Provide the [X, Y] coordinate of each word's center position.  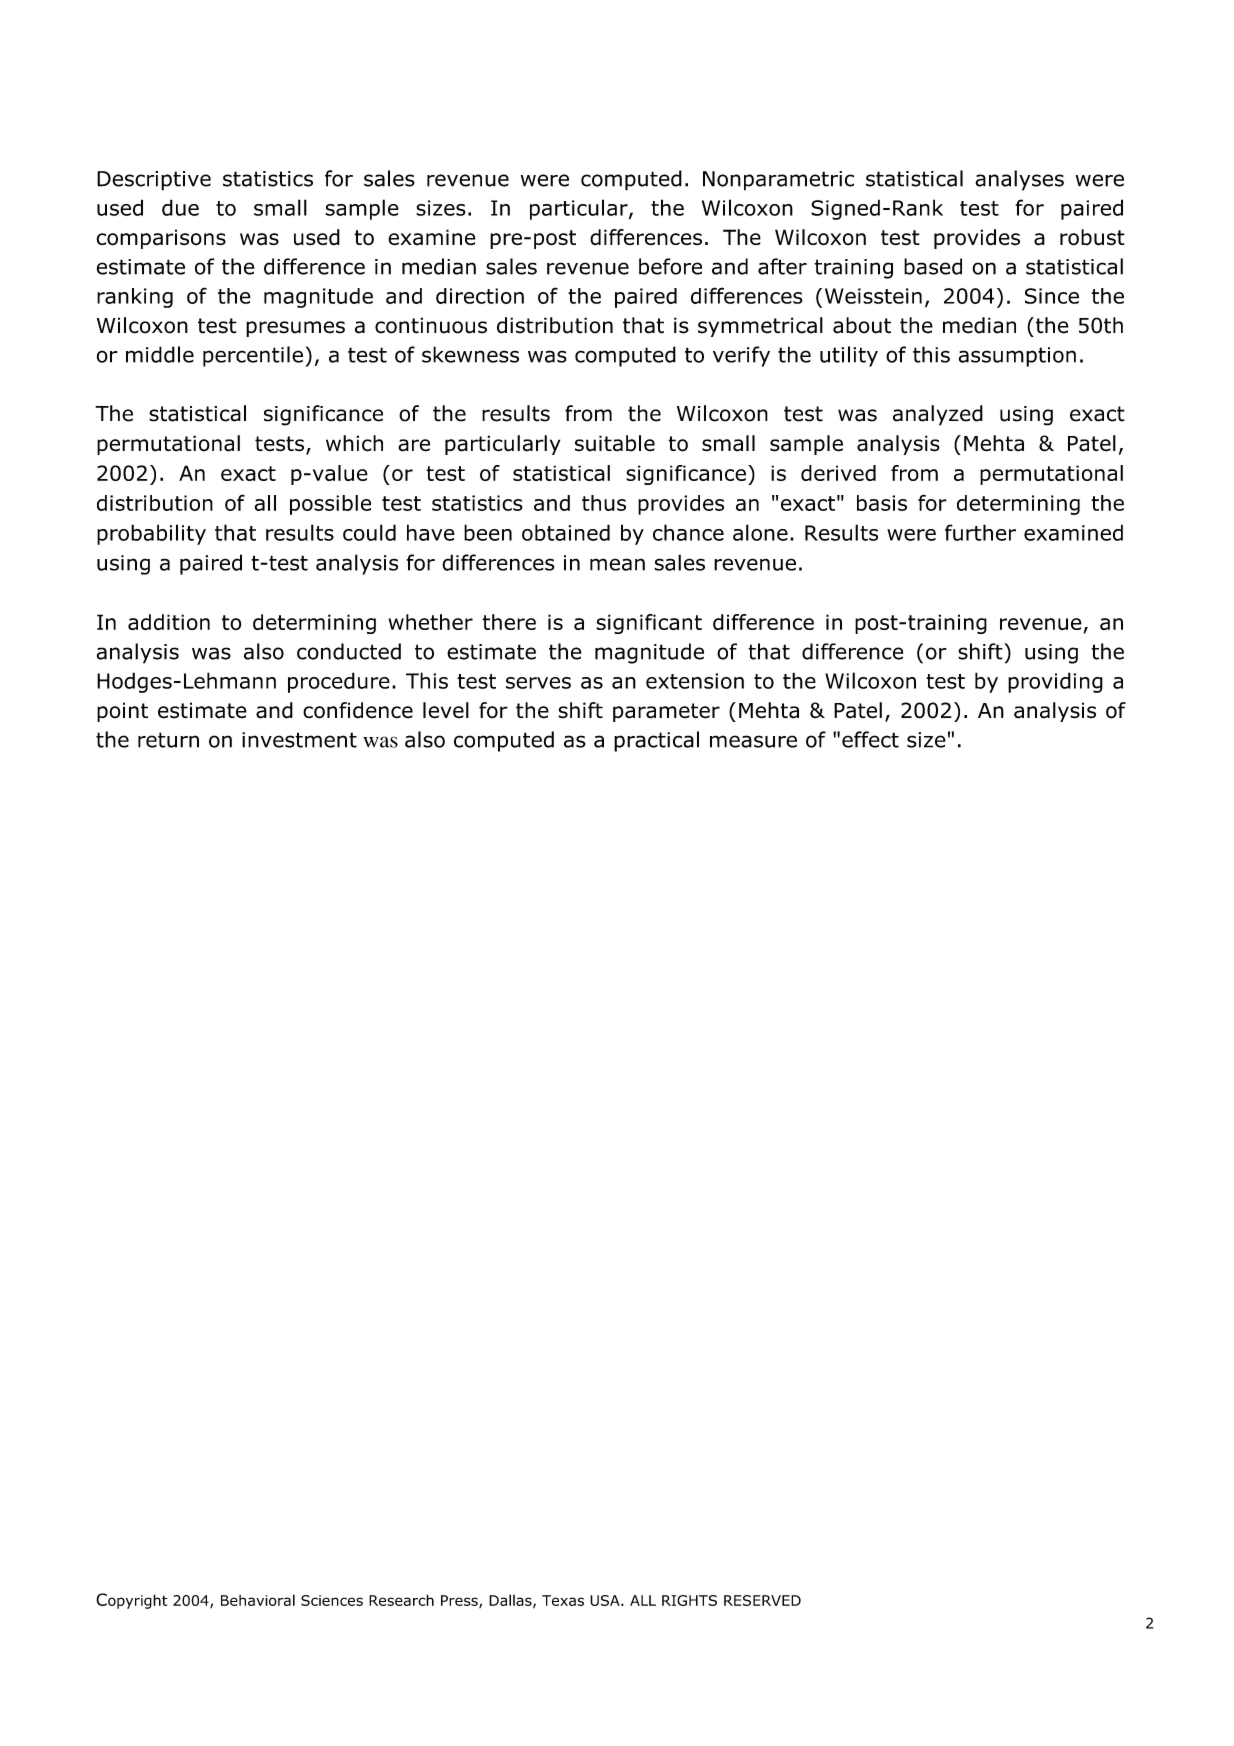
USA [606, 1600]
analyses [1019, 180]
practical [656, 741]
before [670, 266]
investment [299, 740]
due [180, 207]
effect [870, 739]
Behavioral [258, 1600]
